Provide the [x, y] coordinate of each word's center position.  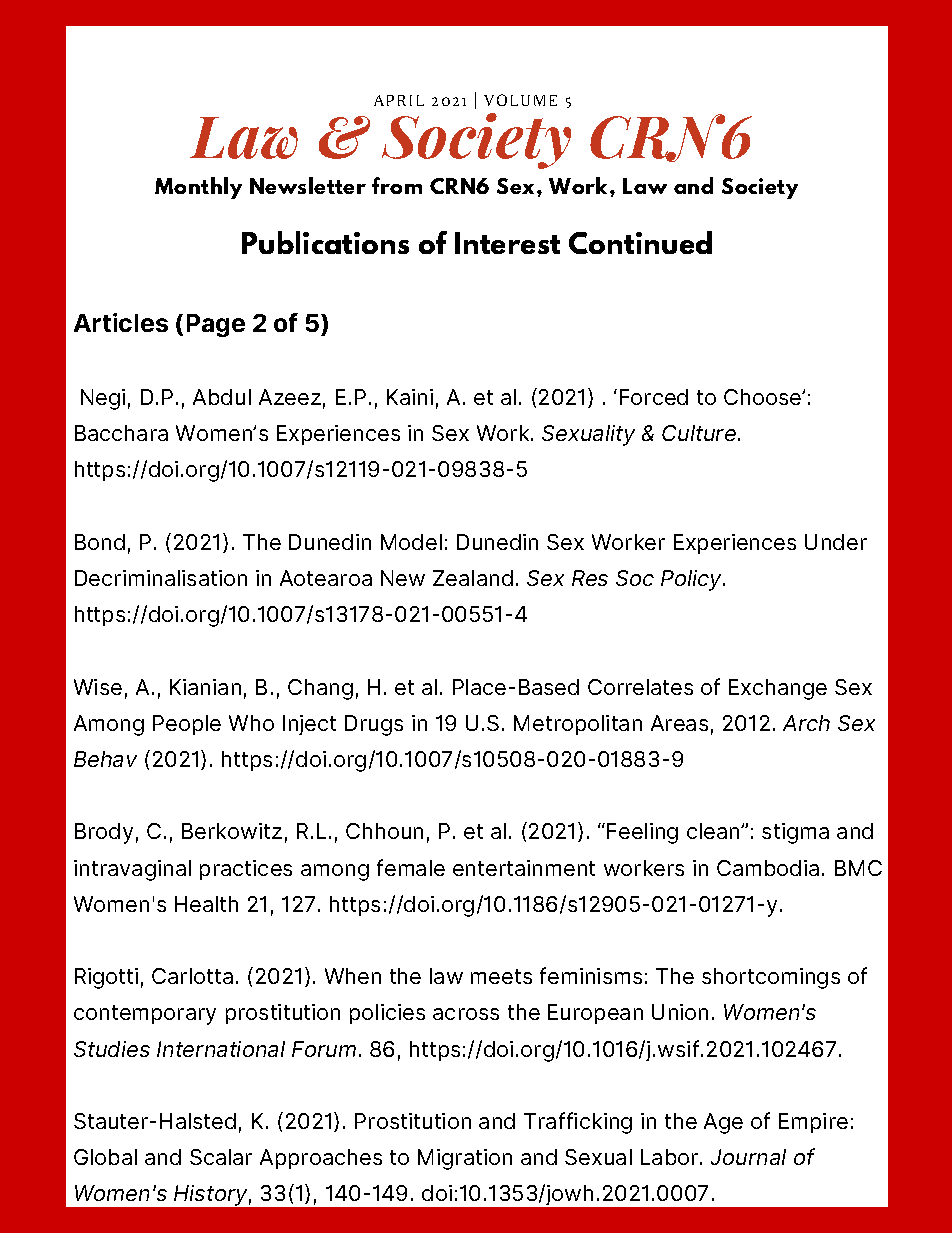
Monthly [198, 188]
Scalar [221, 1157]
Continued [640, 242]
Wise [98, 687]
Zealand [473, 578]
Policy [693, 580]
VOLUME [520, 100]
